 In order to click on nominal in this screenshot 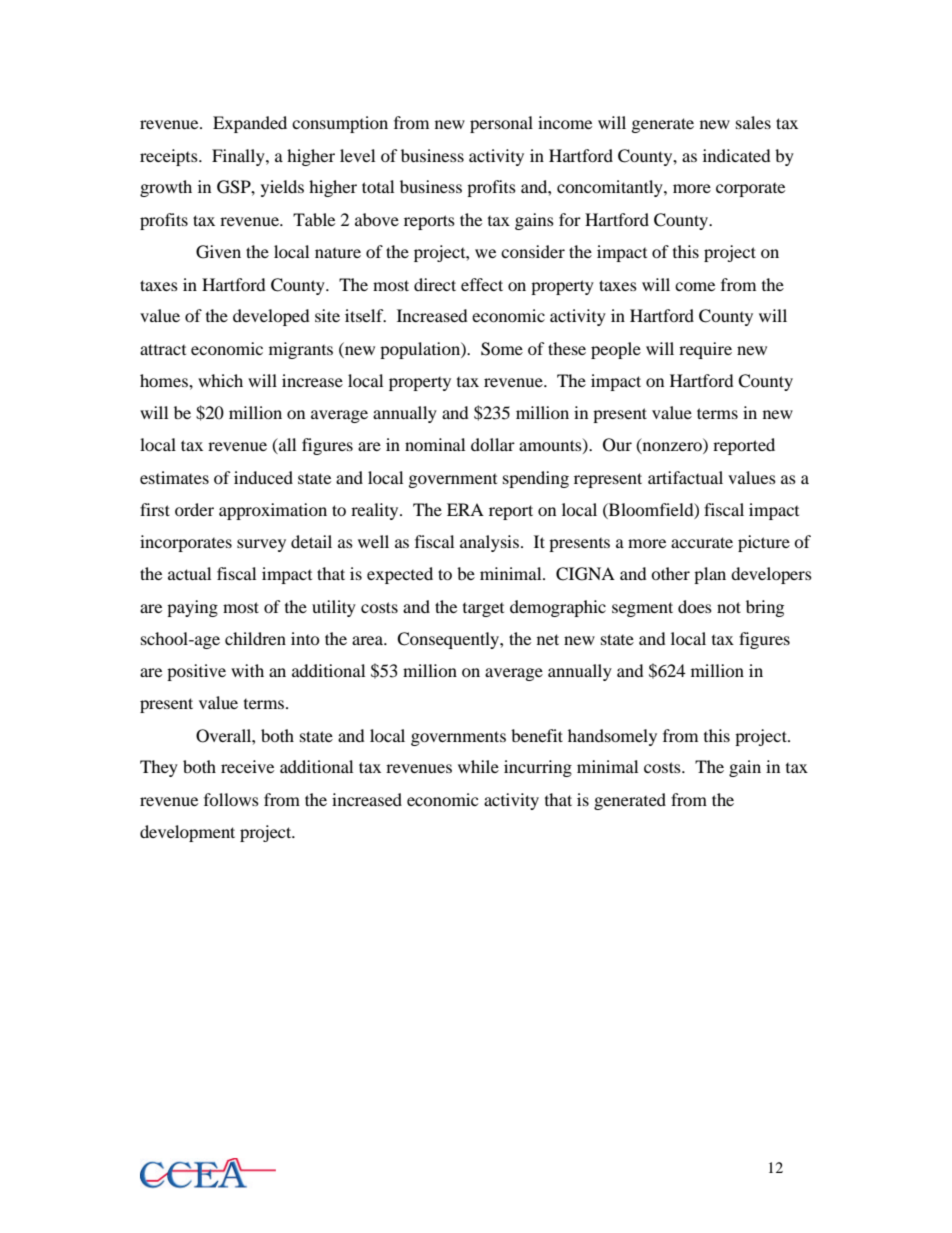, I will do `click(435, 444)`.
